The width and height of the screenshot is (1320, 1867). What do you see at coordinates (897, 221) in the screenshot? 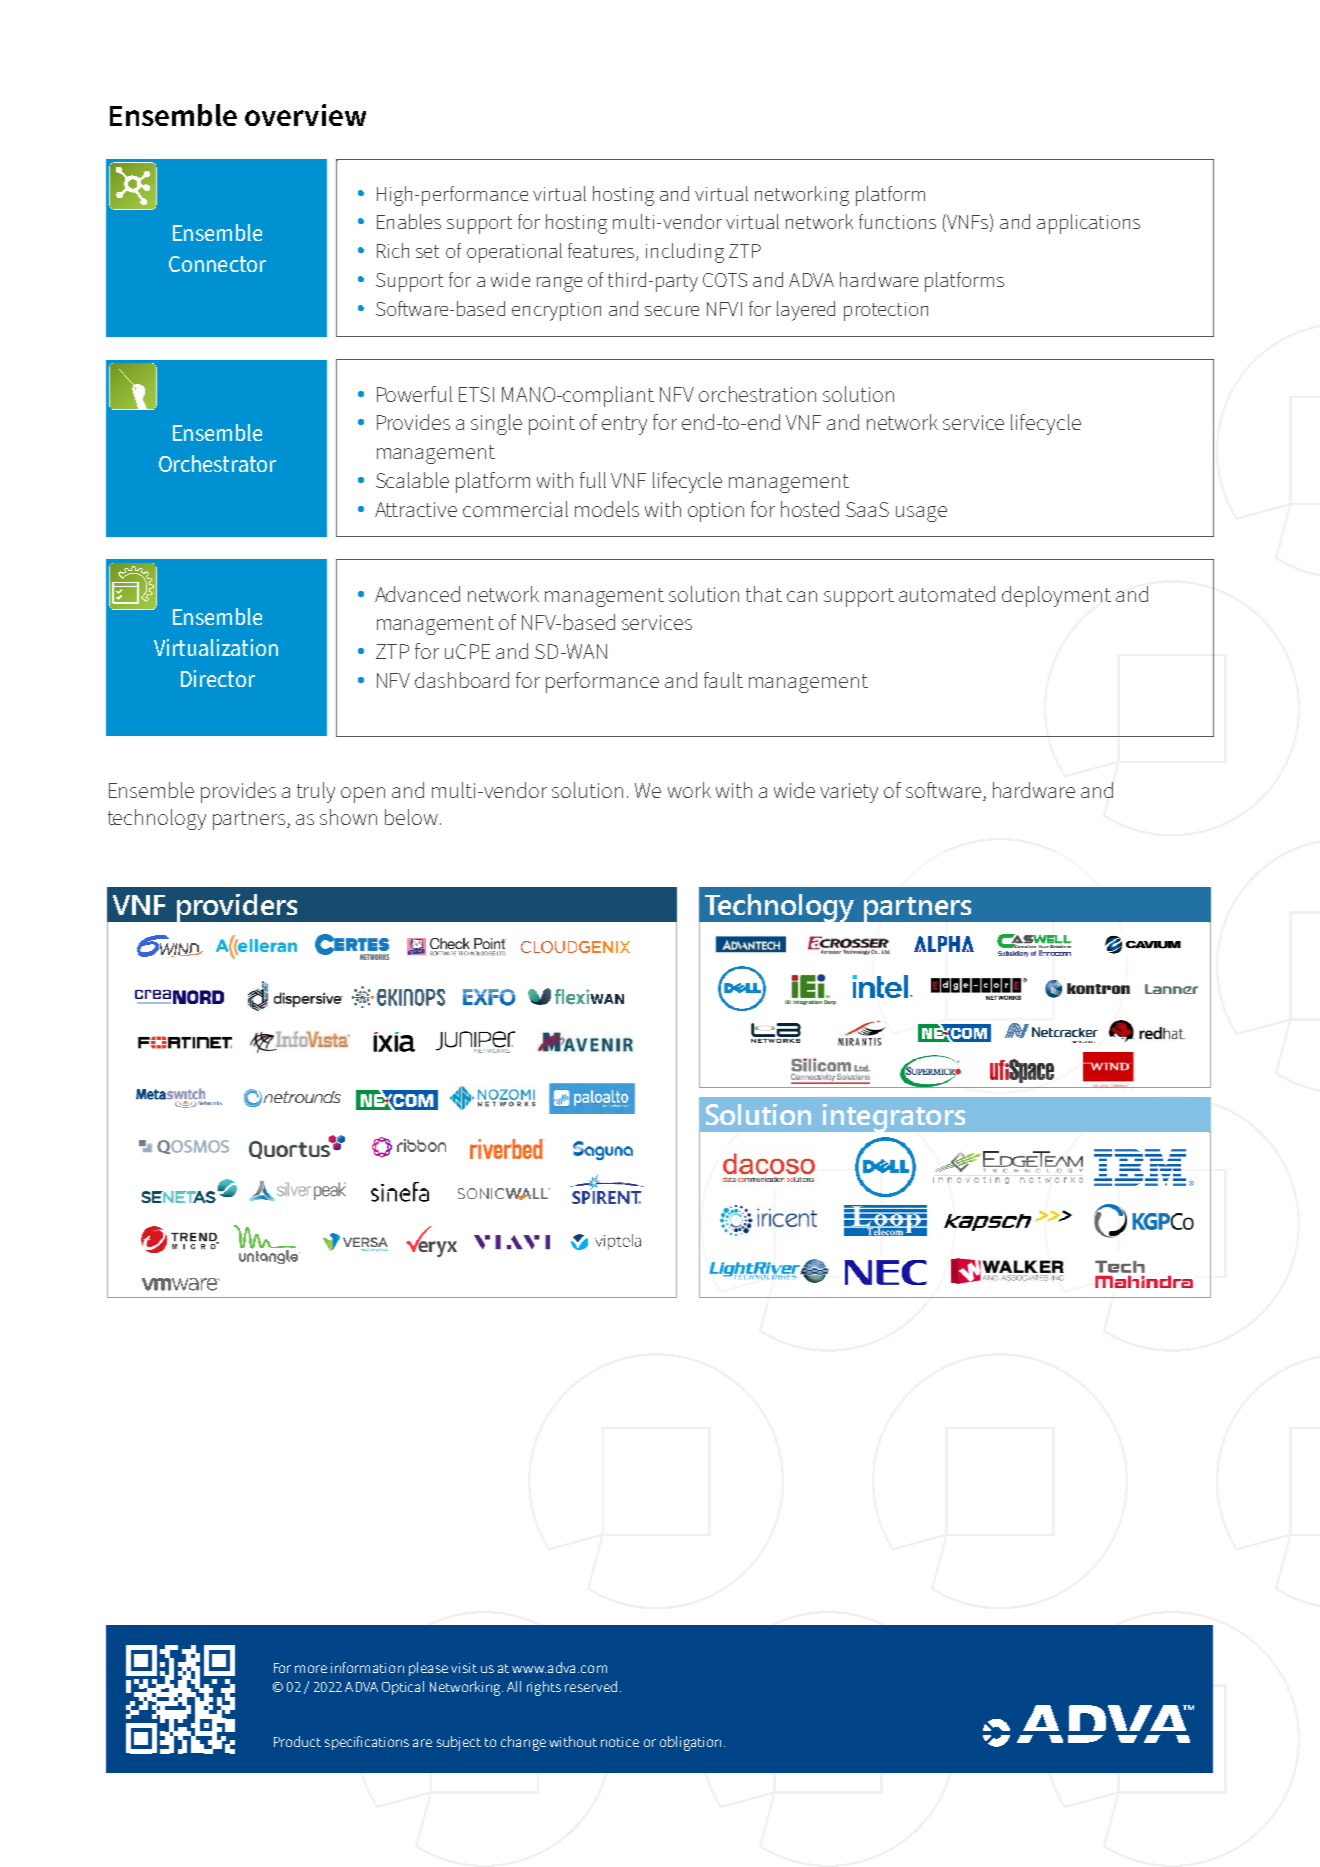
I see `functions` at bounding box center [897, 221].
